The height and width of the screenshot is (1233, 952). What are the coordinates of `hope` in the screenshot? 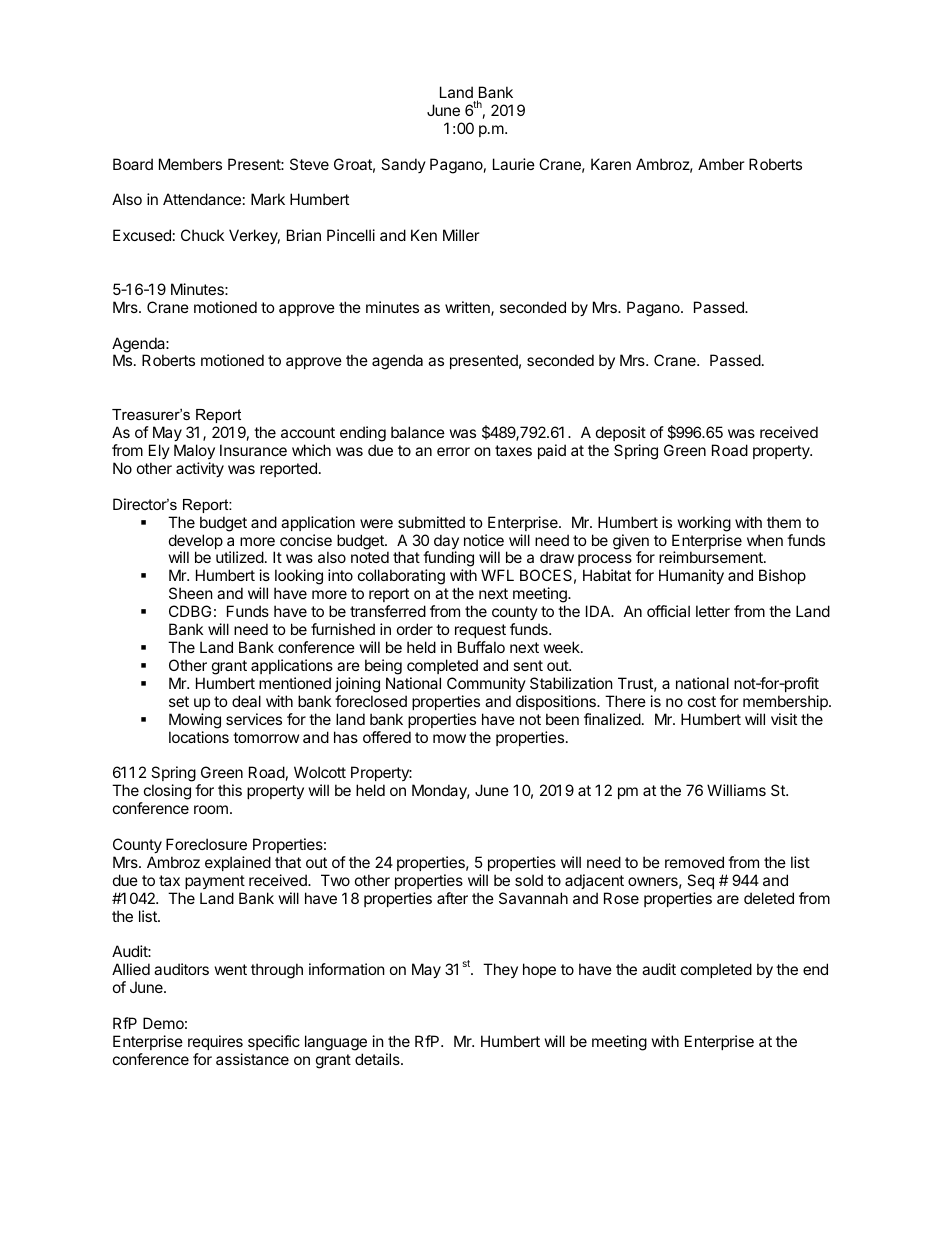 It's located at (539, 970).
